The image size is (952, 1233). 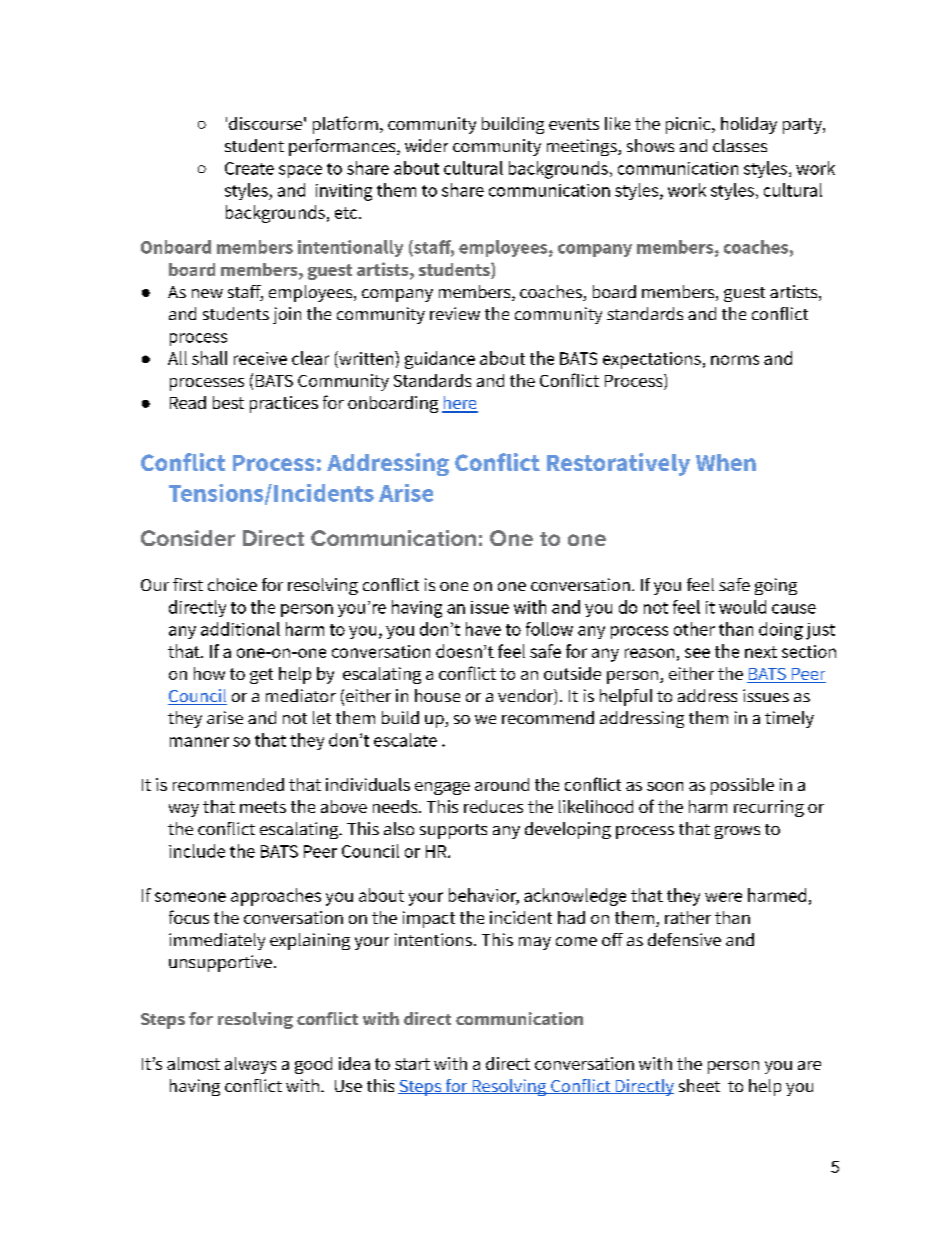 What do you see at coordinates (460, 404) in the screenshot?
I see `here` at bounding box center [460, 404].
